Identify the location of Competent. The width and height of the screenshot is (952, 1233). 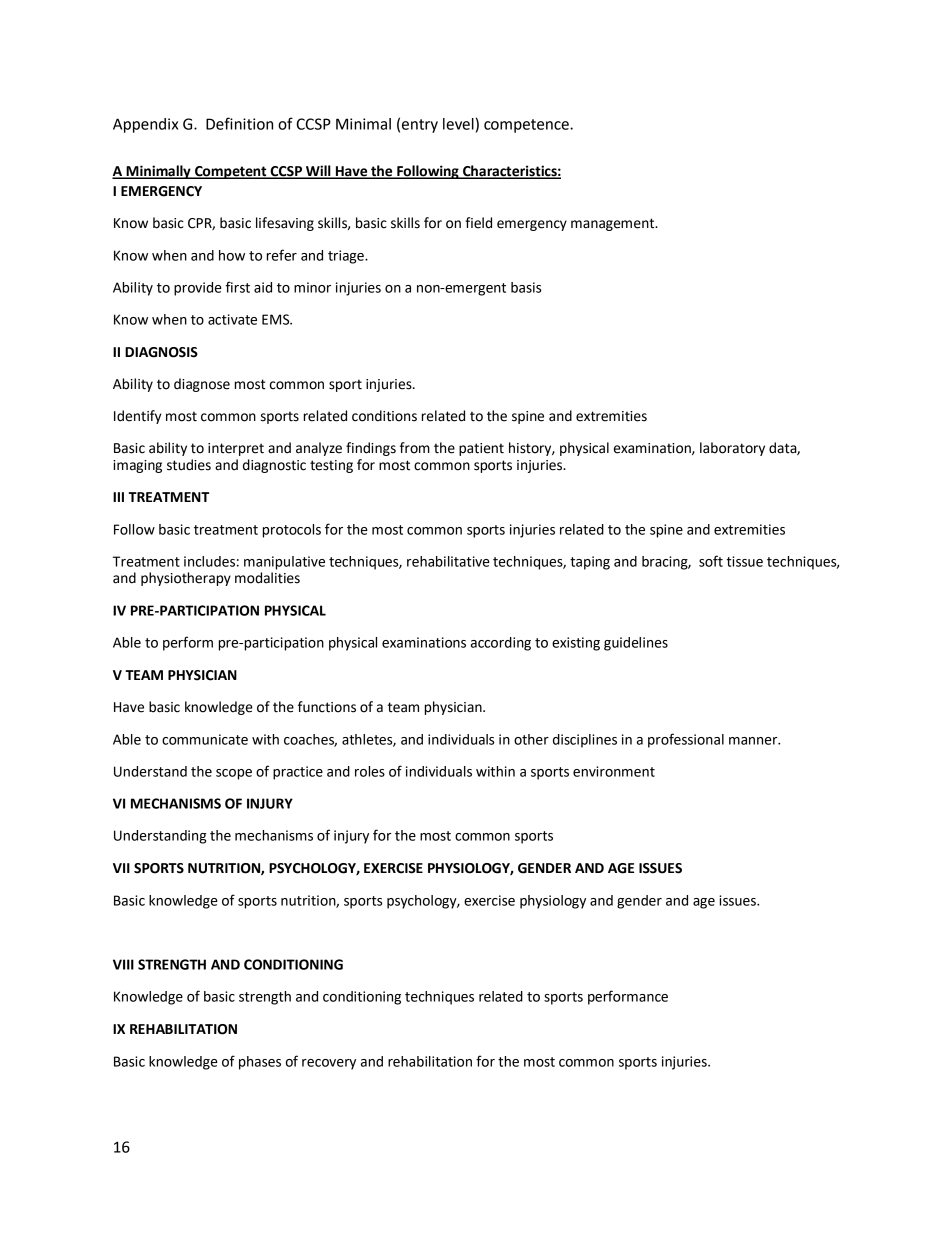
(231, 172).
